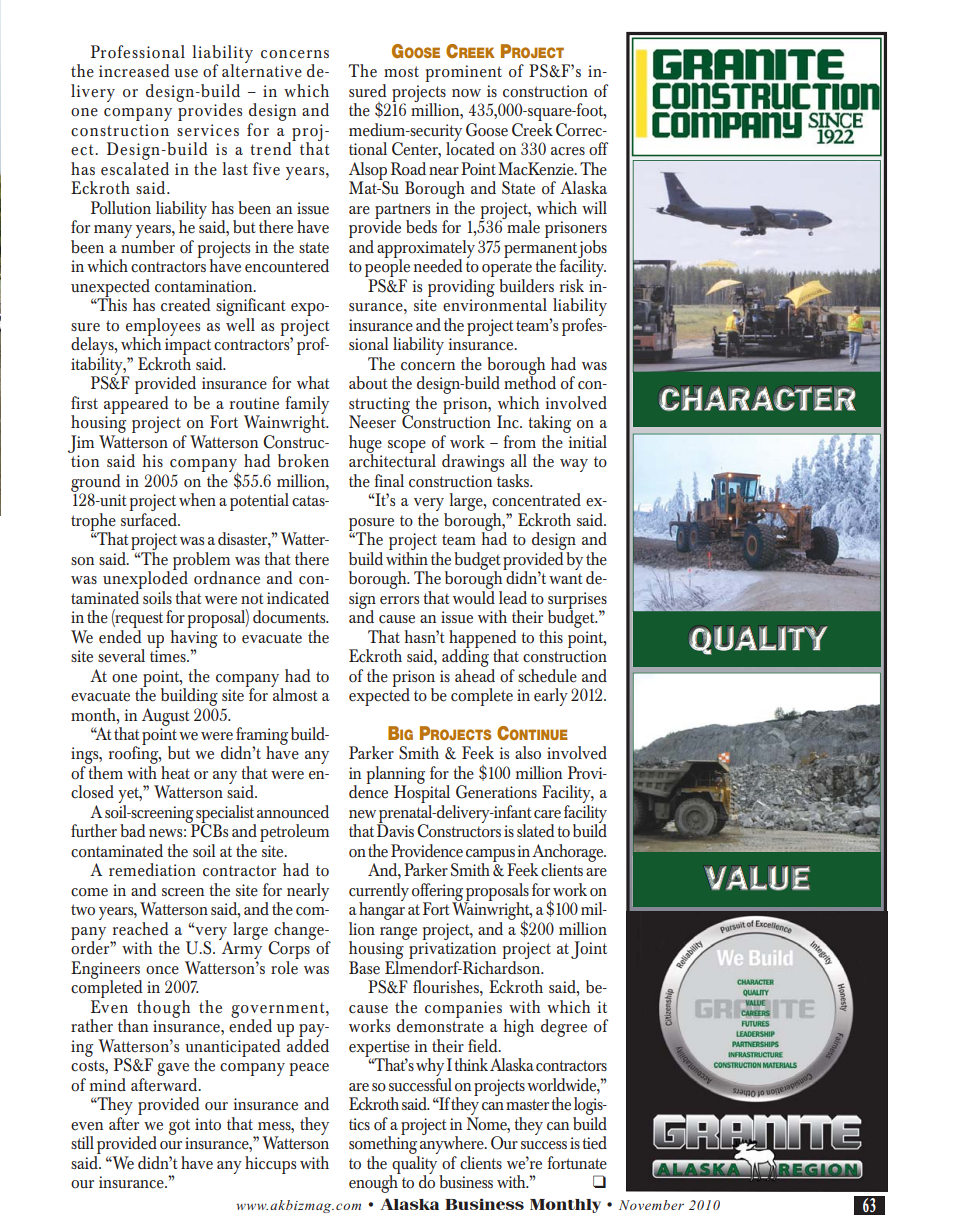 The width and height of the page is (956, 1232). I want to click on huge, so click(365, 445).
